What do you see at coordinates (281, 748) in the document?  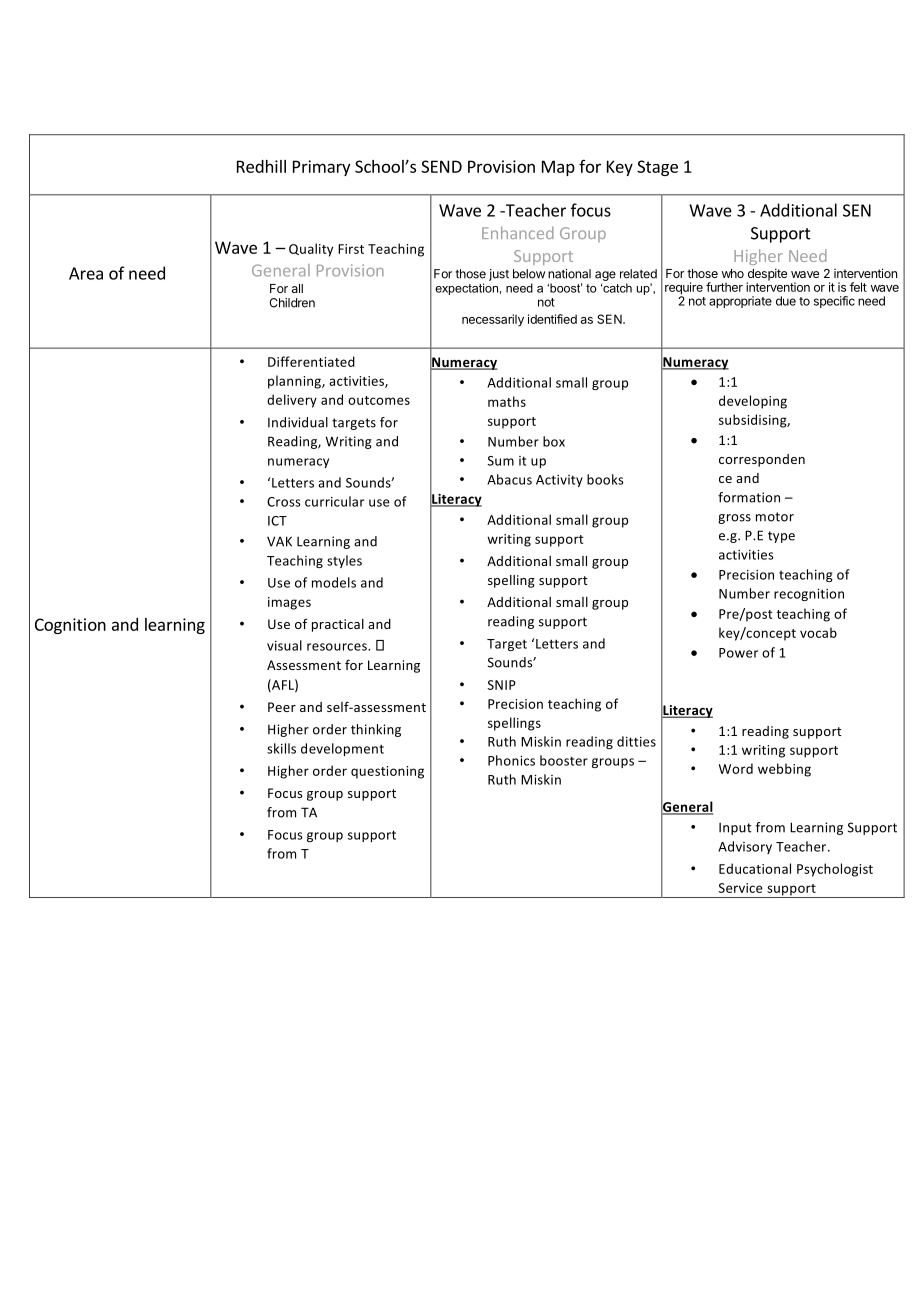 I see `skills` at bounding box center [281, 748].
